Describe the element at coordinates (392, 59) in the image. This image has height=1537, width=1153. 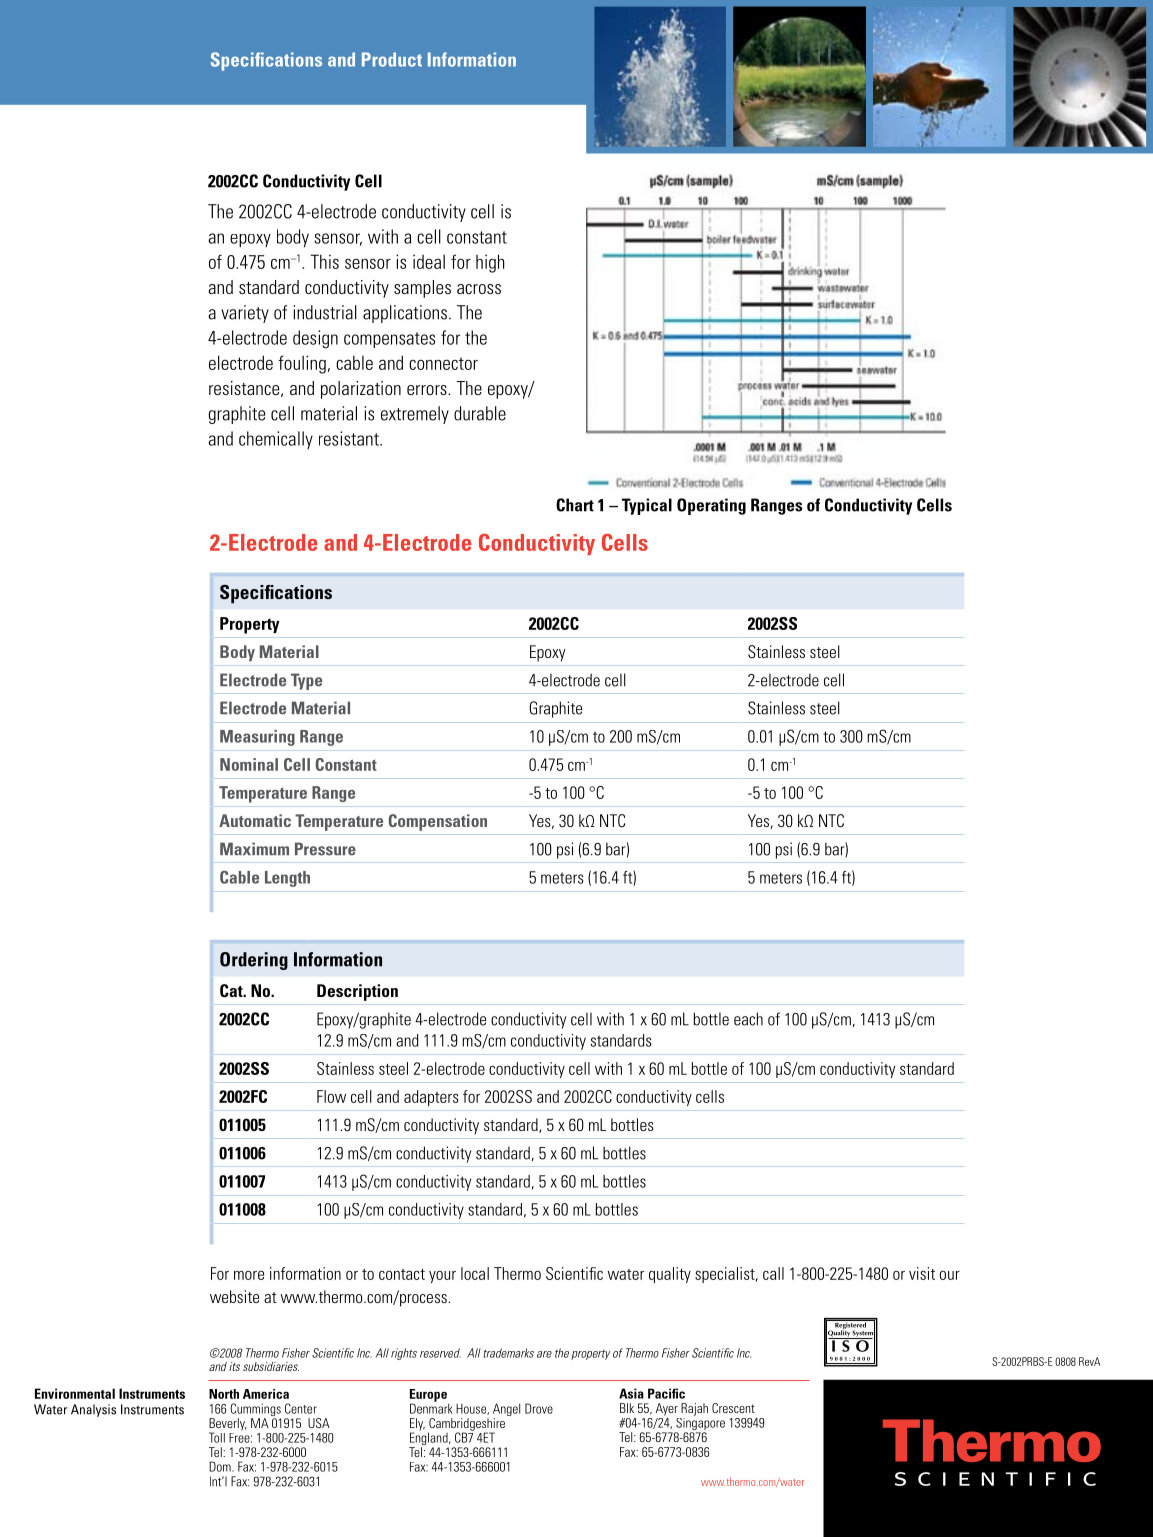
I see `Product` at that location.
